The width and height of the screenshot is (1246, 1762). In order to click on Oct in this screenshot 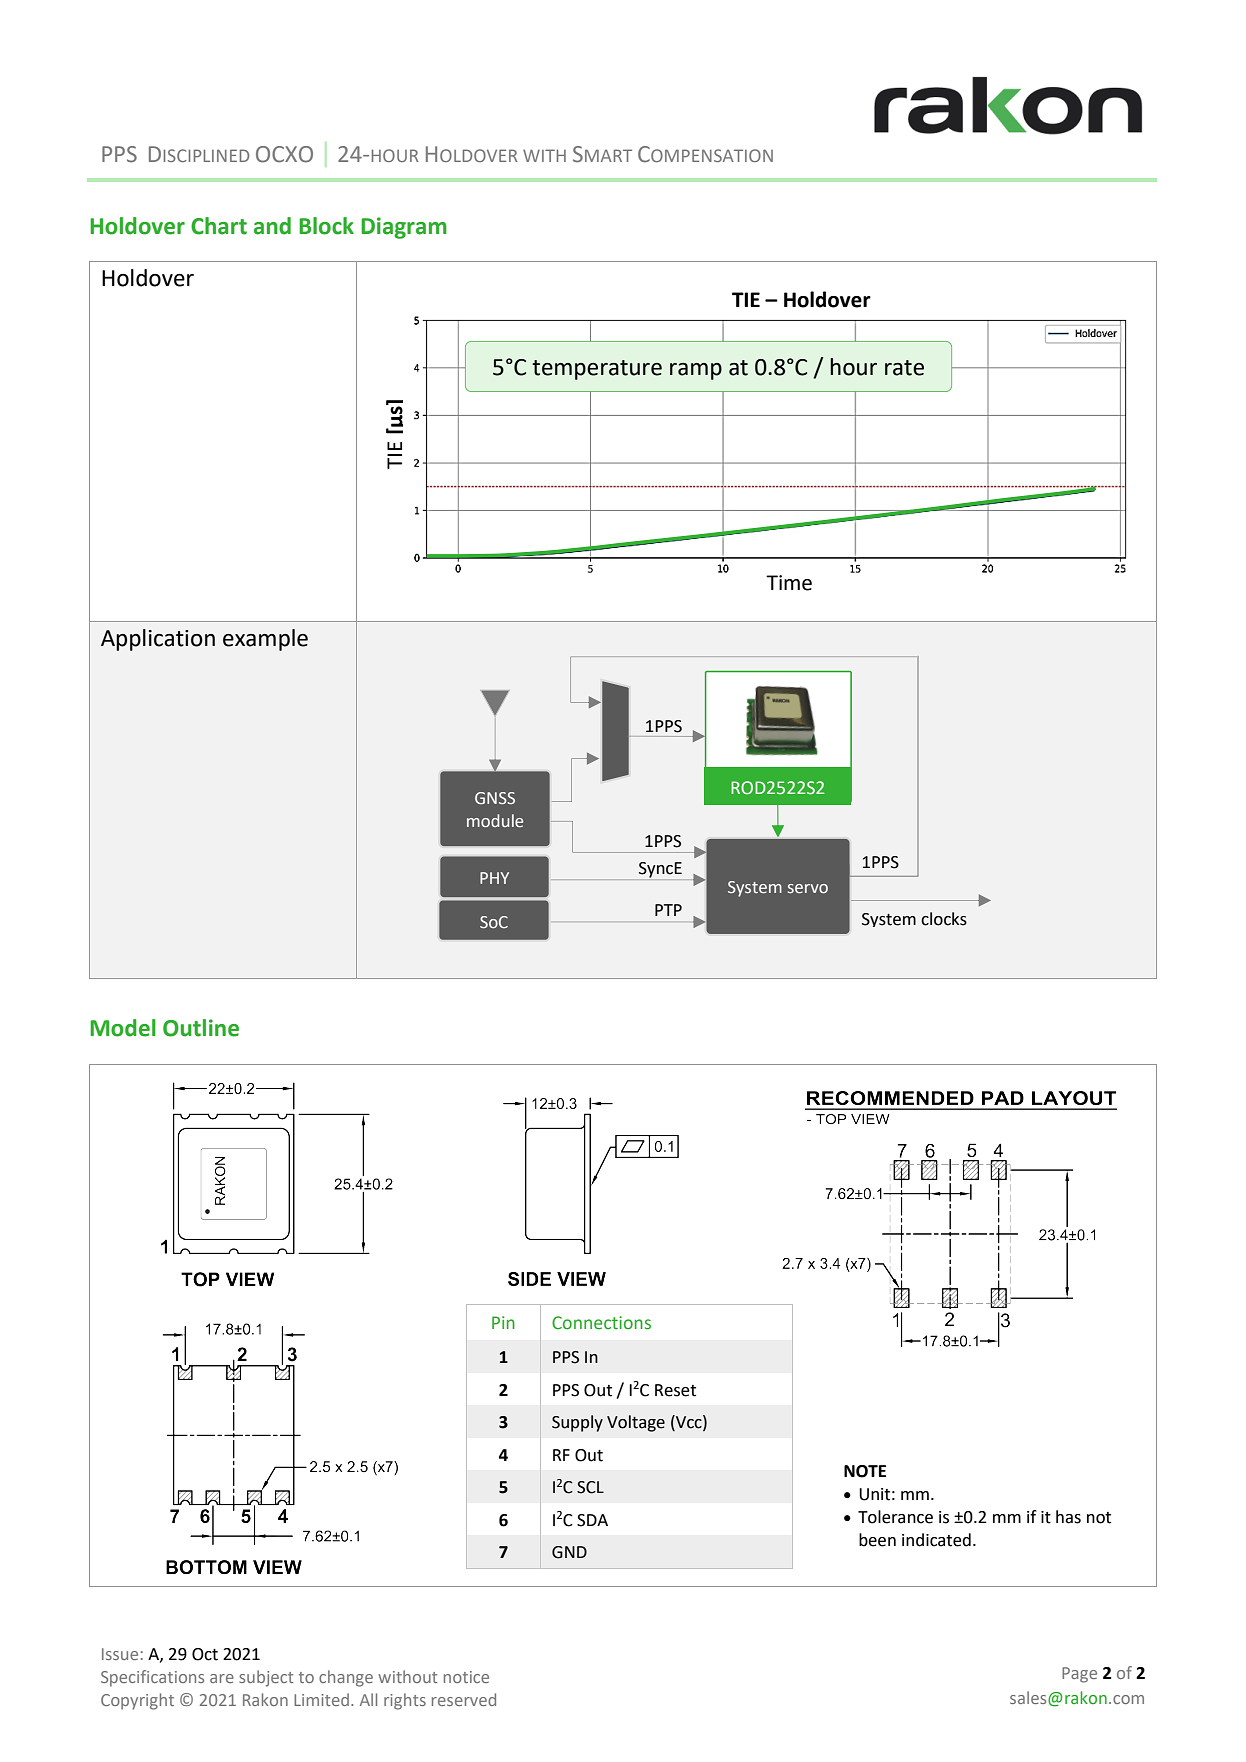, I will do `click(205, 1654)`.
